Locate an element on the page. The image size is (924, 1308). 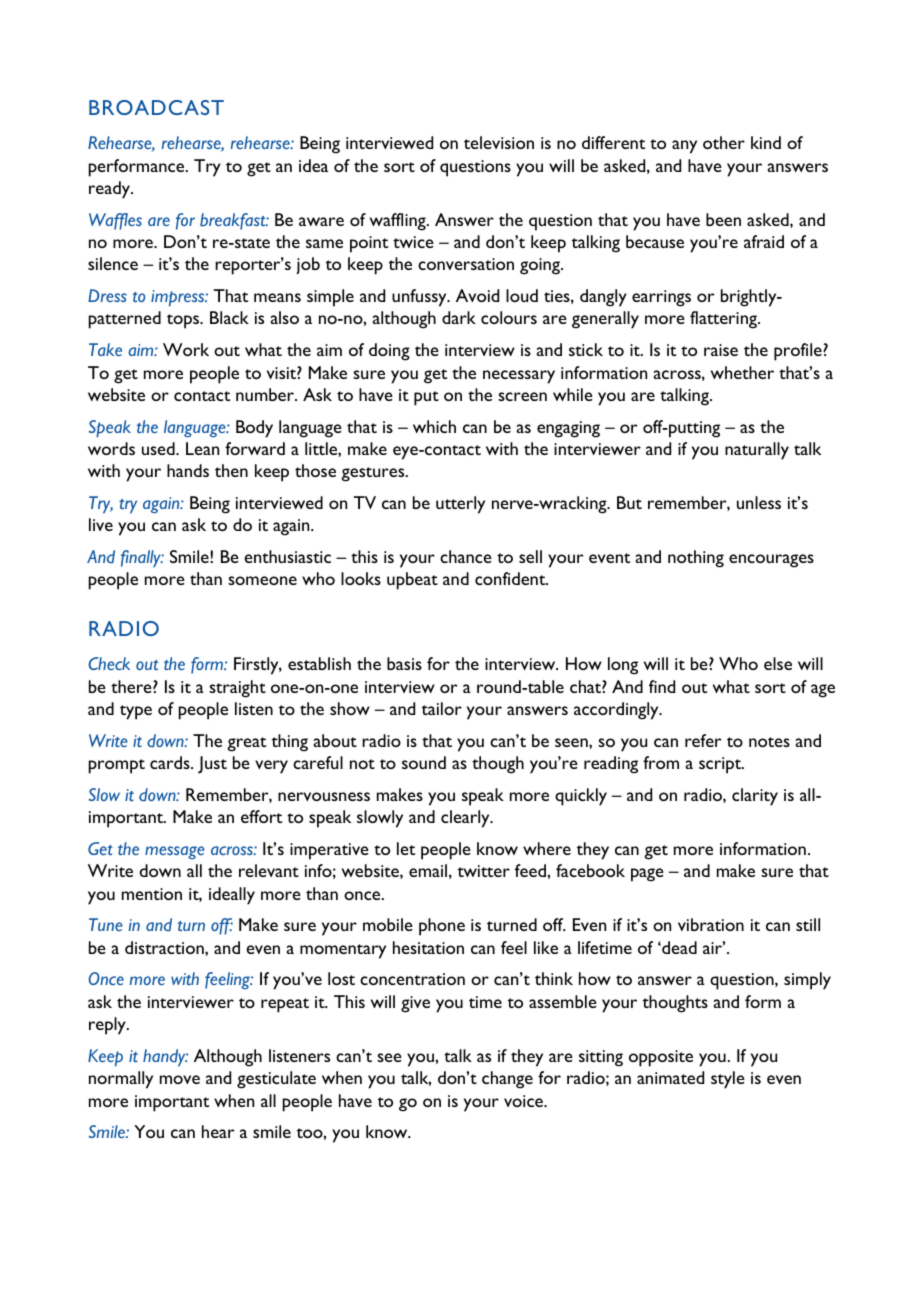
other is located at coordinates (724, 142).
